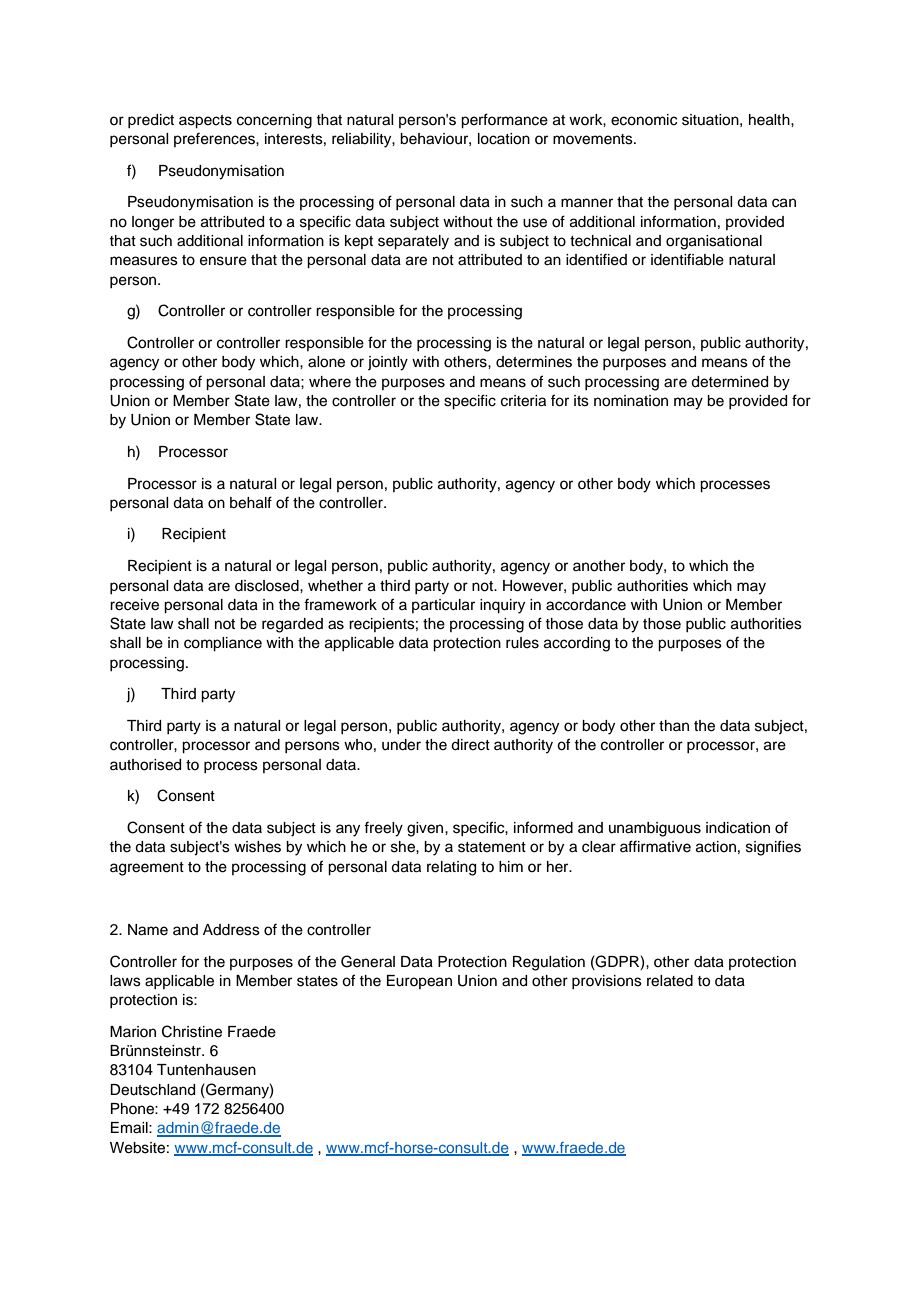 The height and width of the screenshot is (1308, 924). What do you see at coordinates (192, 1031) in the screenshot?
I see `Christine` at bounding box center [192, 1031].
